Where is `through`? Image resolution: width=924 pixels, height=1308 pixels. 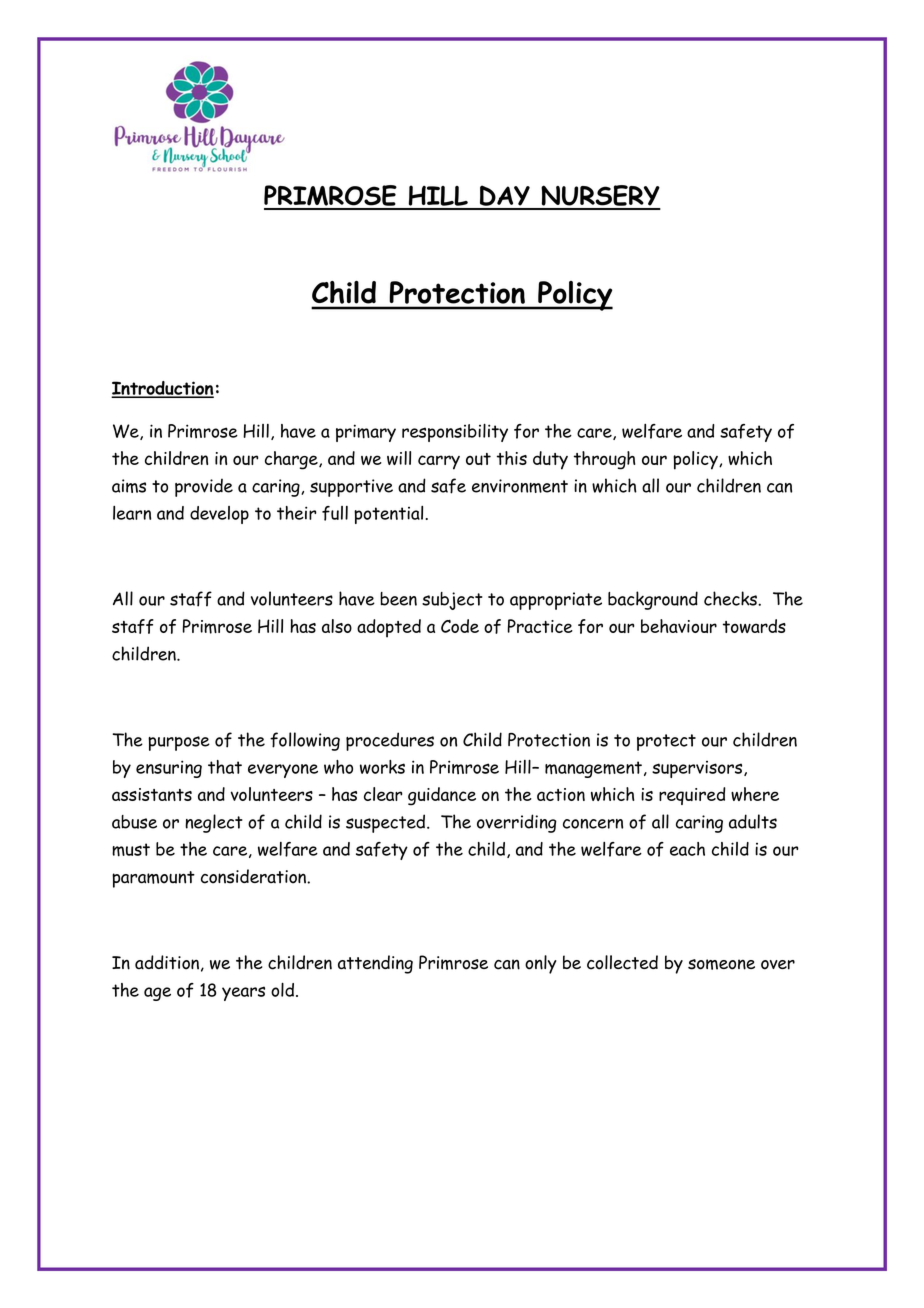 through is located at coordinates (604, 460).
